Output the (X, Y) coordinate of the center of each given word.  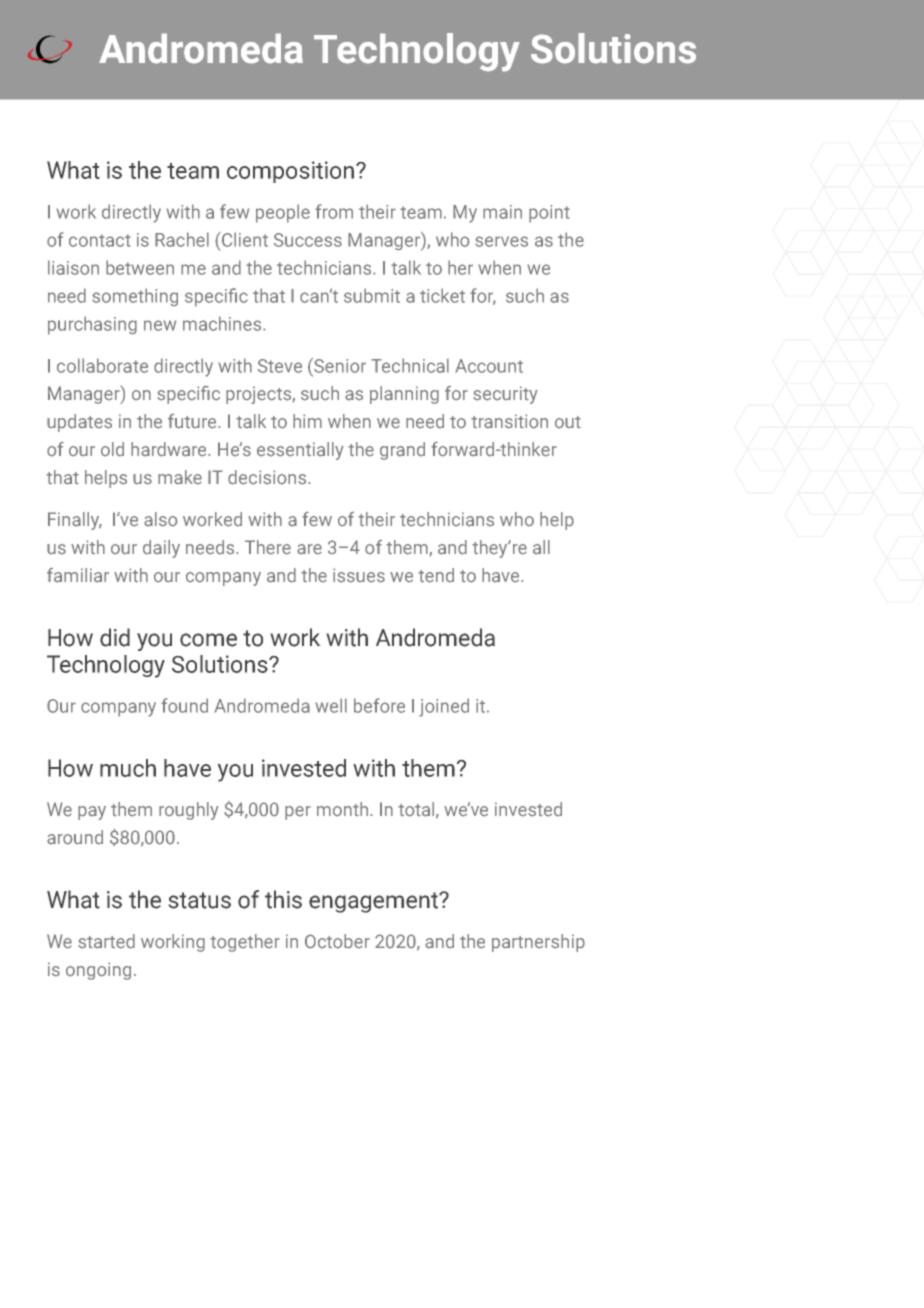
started (106, 941)
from (334, 211)
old (112, 449)
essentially (300, 451)
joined (444, 707)
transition (509, 421)
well (331, 705)
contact (100, 240)
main (502, 212)
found (184, 705)
